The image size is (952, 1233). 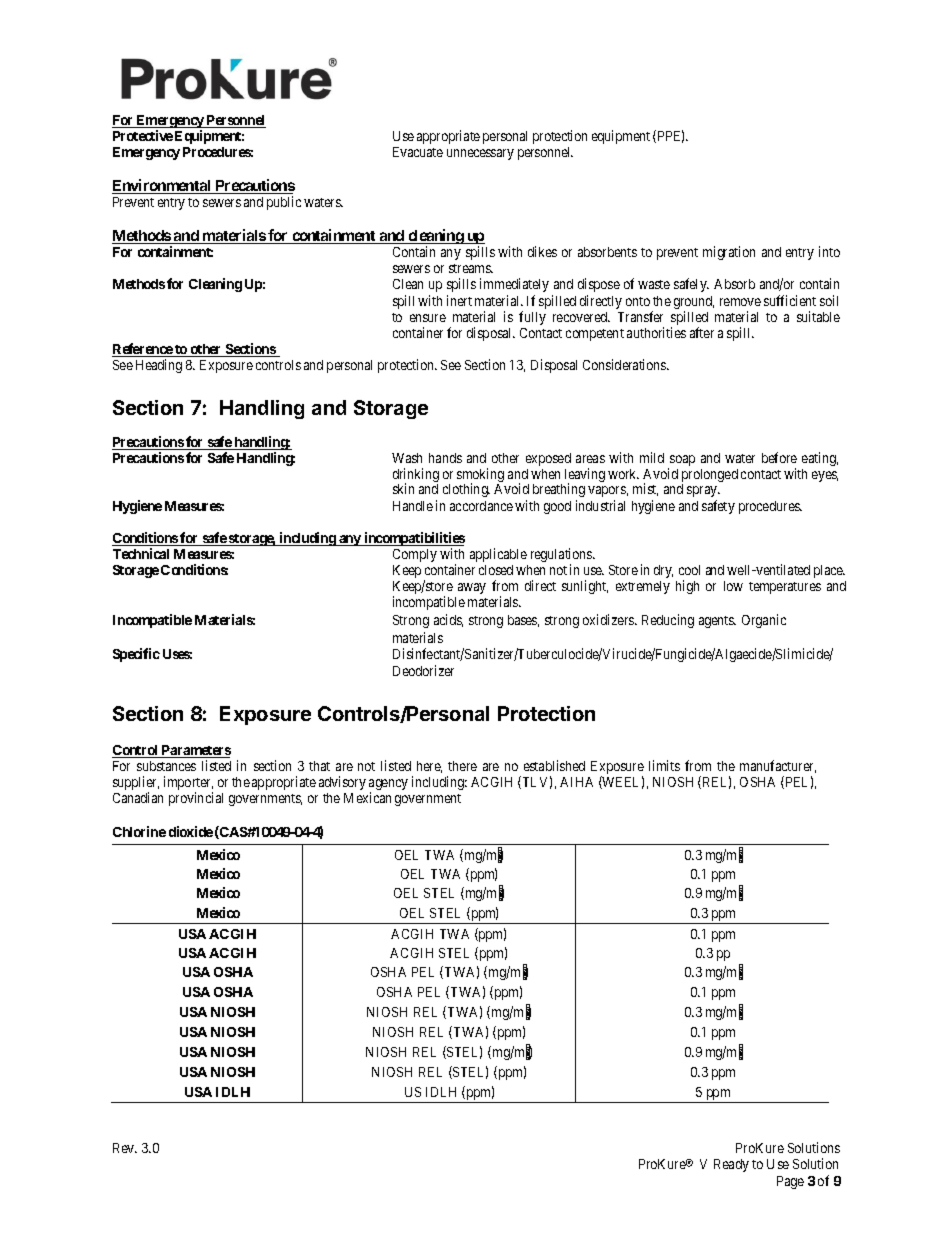 I want to click on Mexican, so click(x=367, y=797).
